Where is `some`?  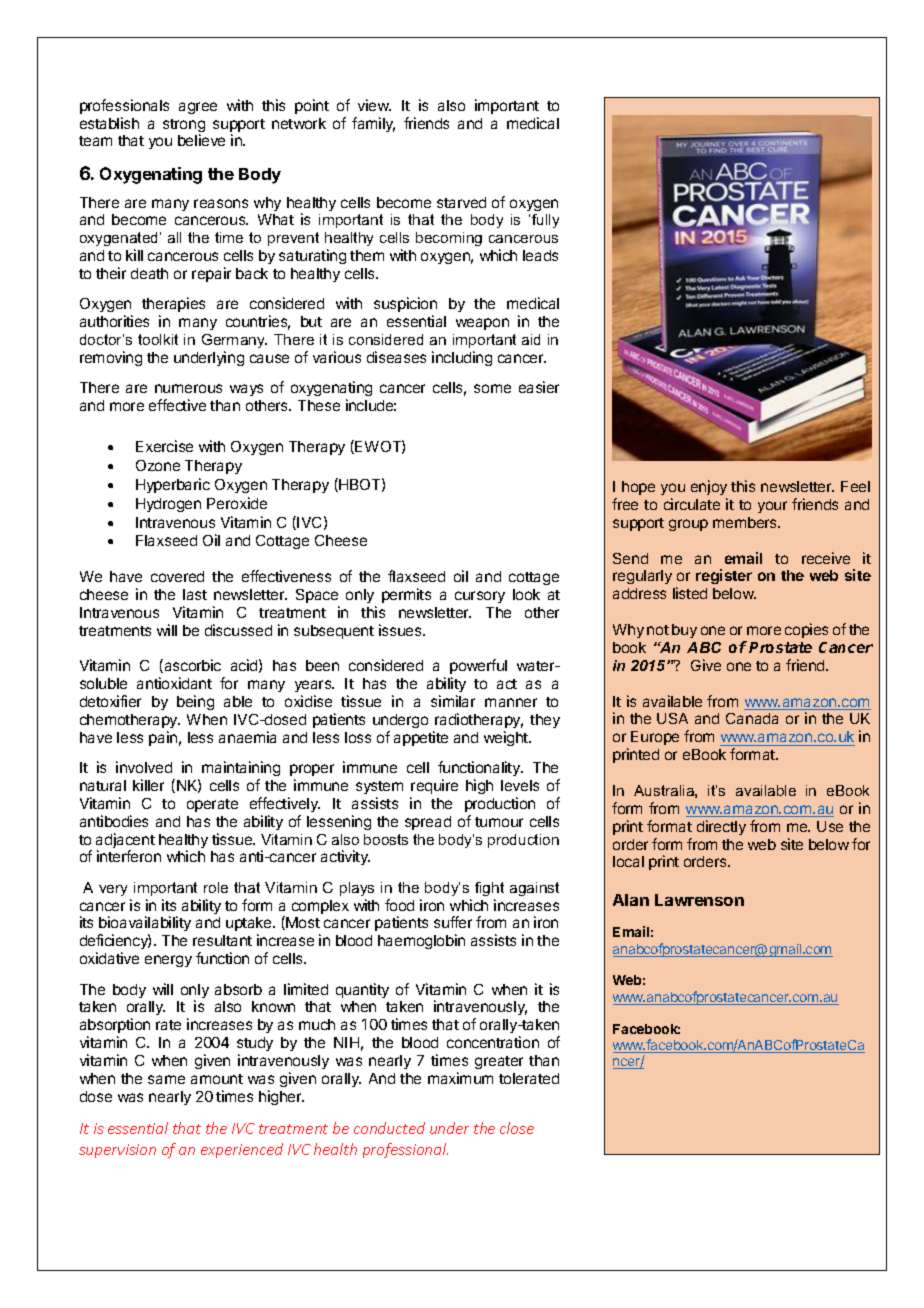
some is located at coordinates (492, 388).
